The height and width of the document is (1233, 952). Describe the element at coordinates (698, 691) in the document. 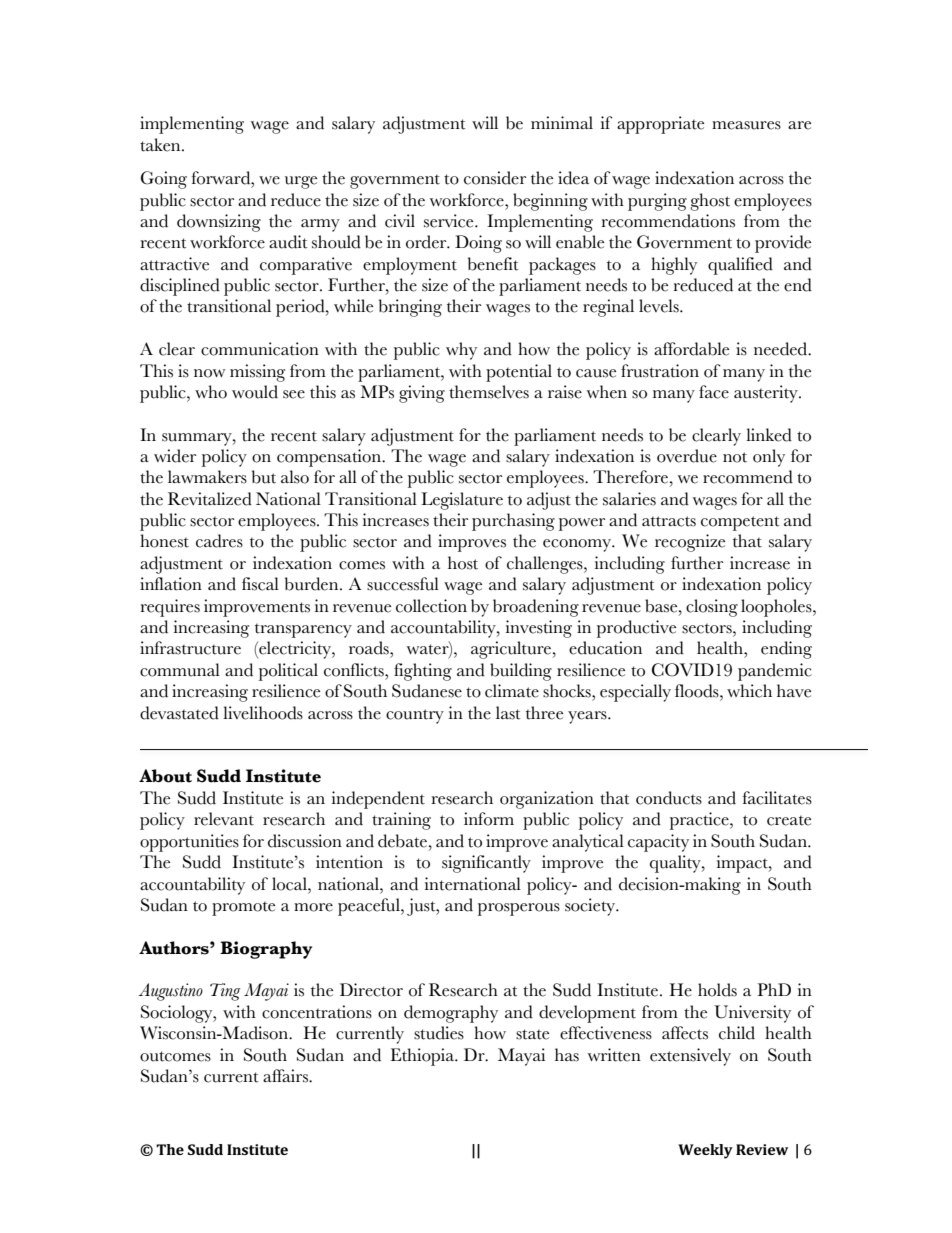

I see `floods` at that location.
